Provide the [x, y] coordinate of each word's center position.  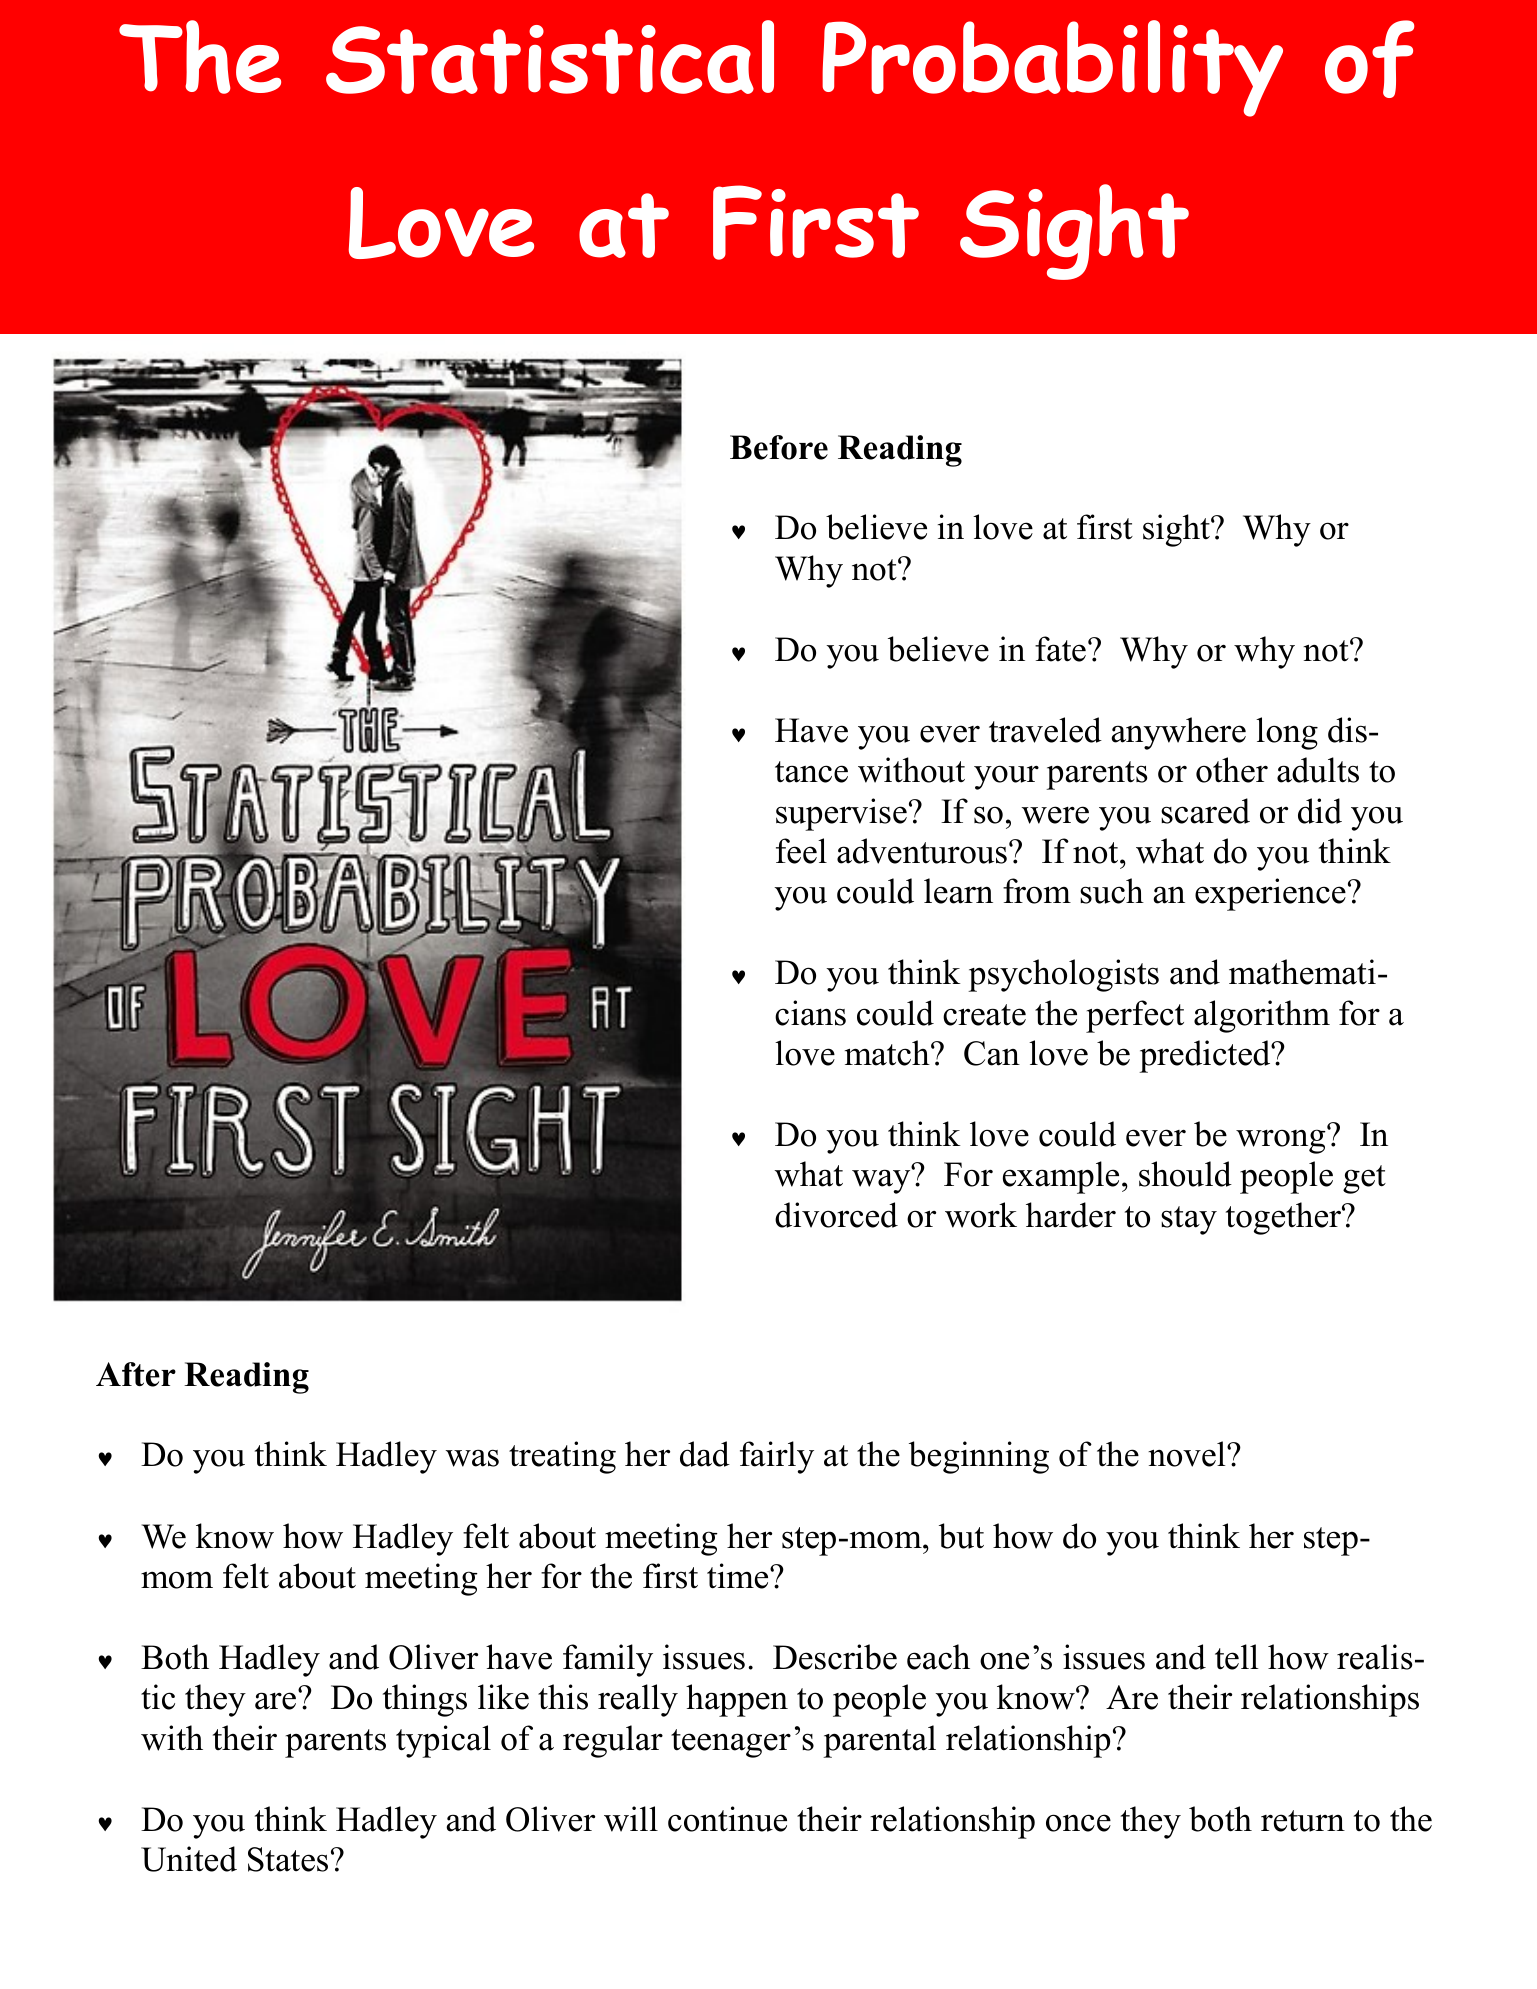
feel [801, 851]
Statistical [550, 57]
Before [779, 447]
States [288, 1859]
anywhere [1178, 733]
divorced [836, 1215]
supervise [841, 814]
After [136, 1374]
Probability [1052, 68]
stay [1189, 1220]
